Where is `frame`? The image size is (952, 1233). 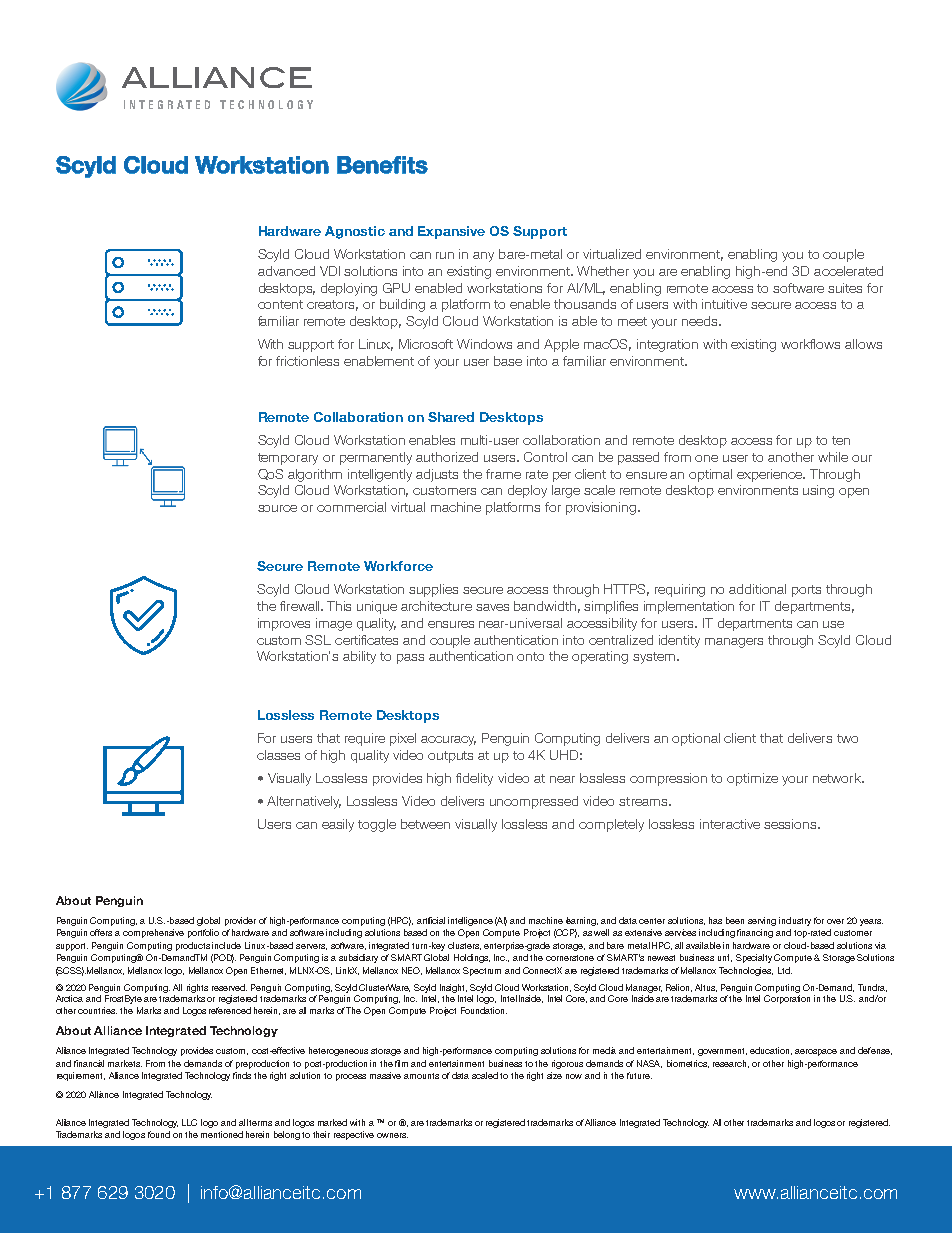 frame is located at coordinates (503, 474).
